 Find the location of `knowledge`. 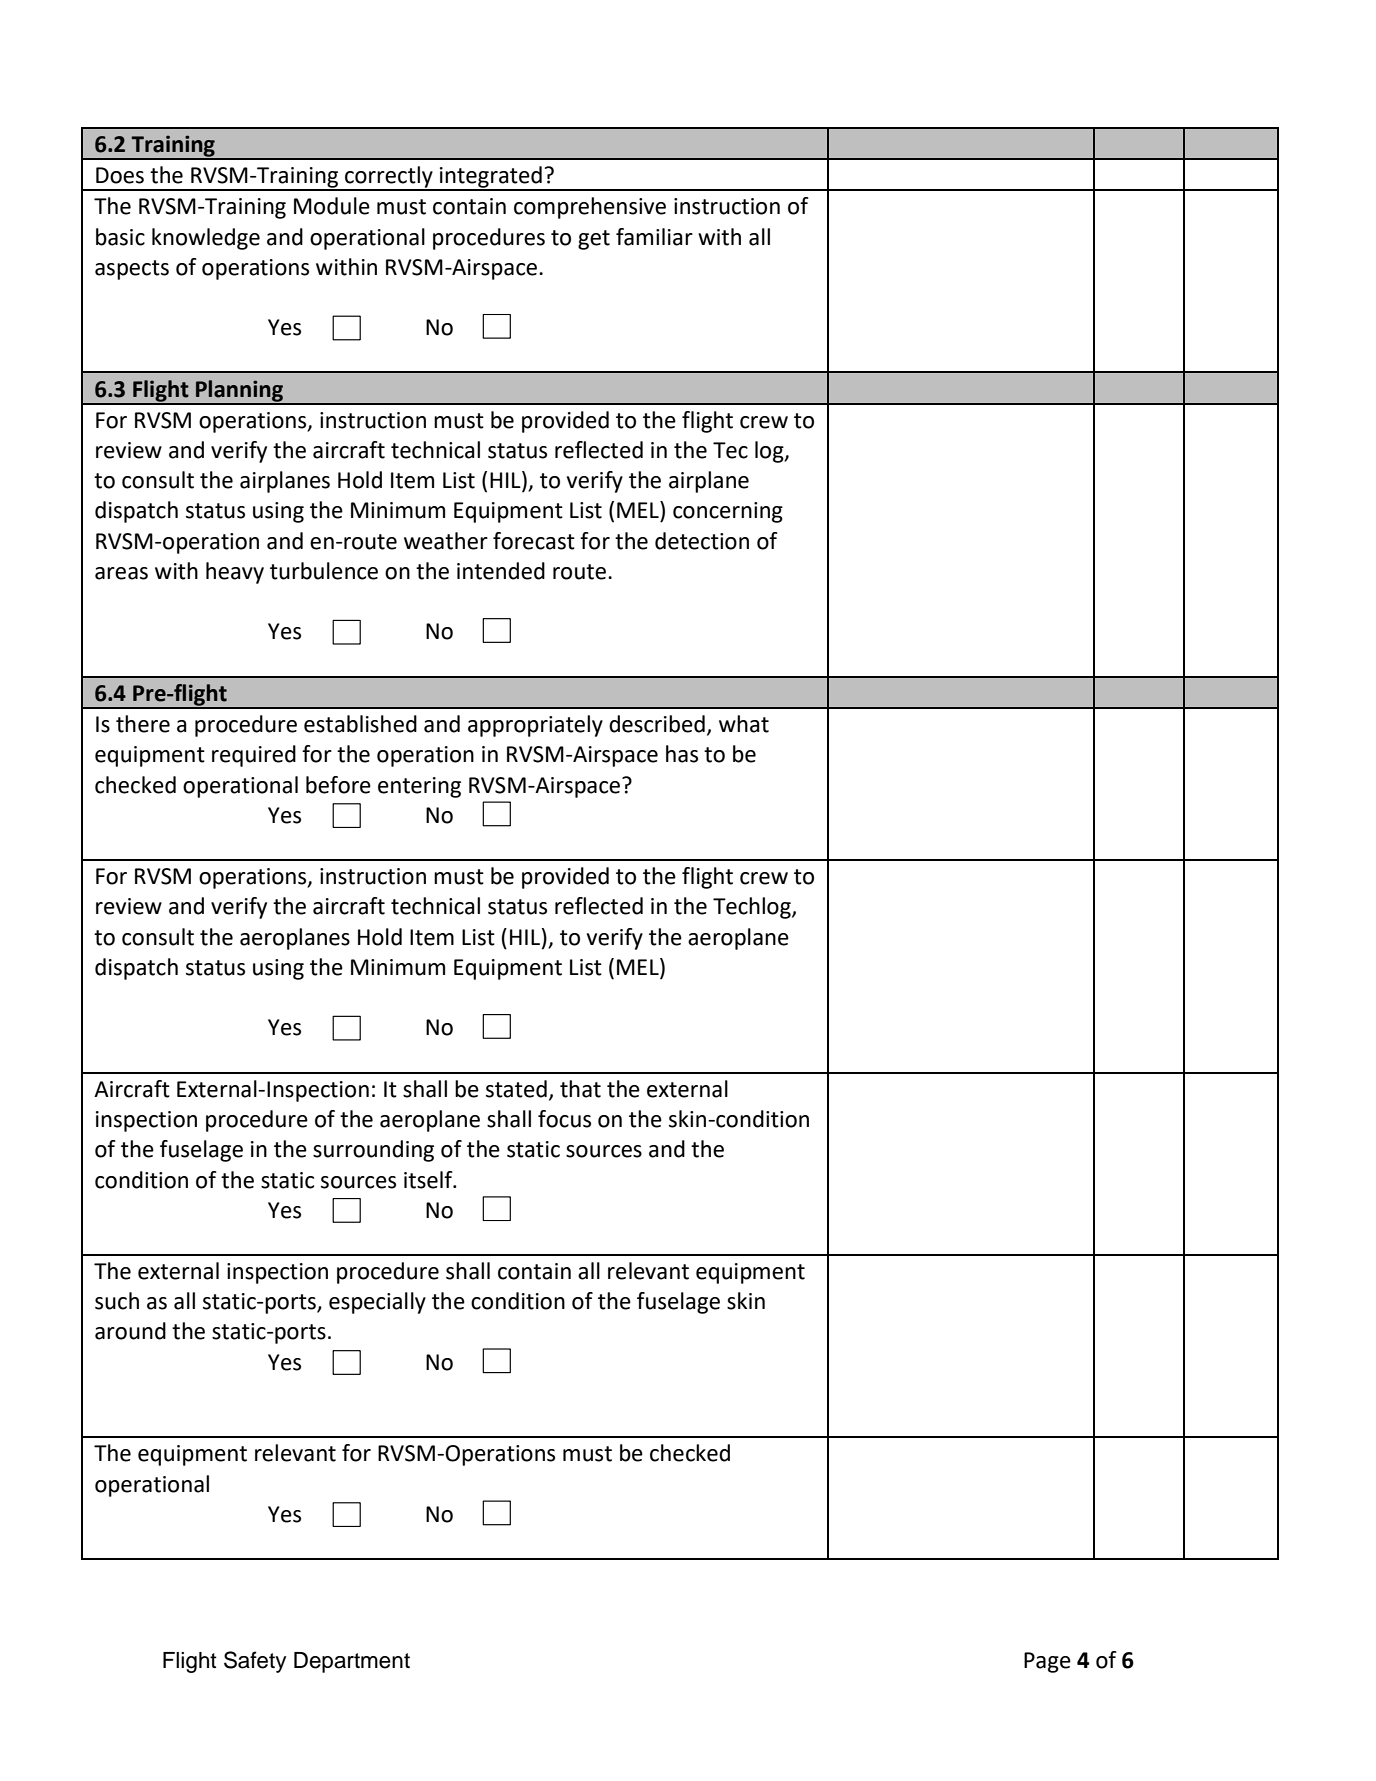

knowledge is located at coordinates (206, 239).
